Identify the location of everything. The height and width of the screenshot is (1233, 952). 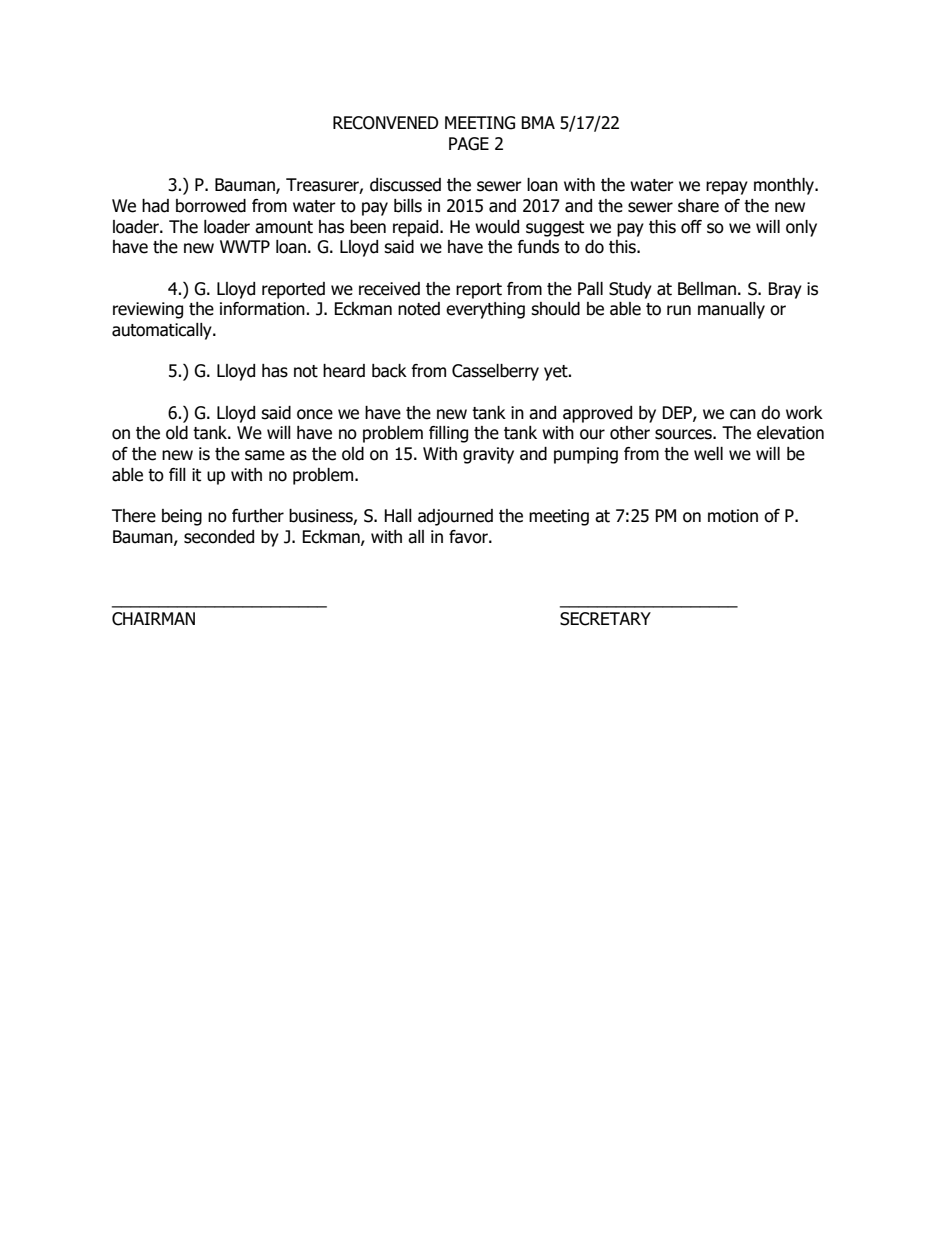
(485, 310).
